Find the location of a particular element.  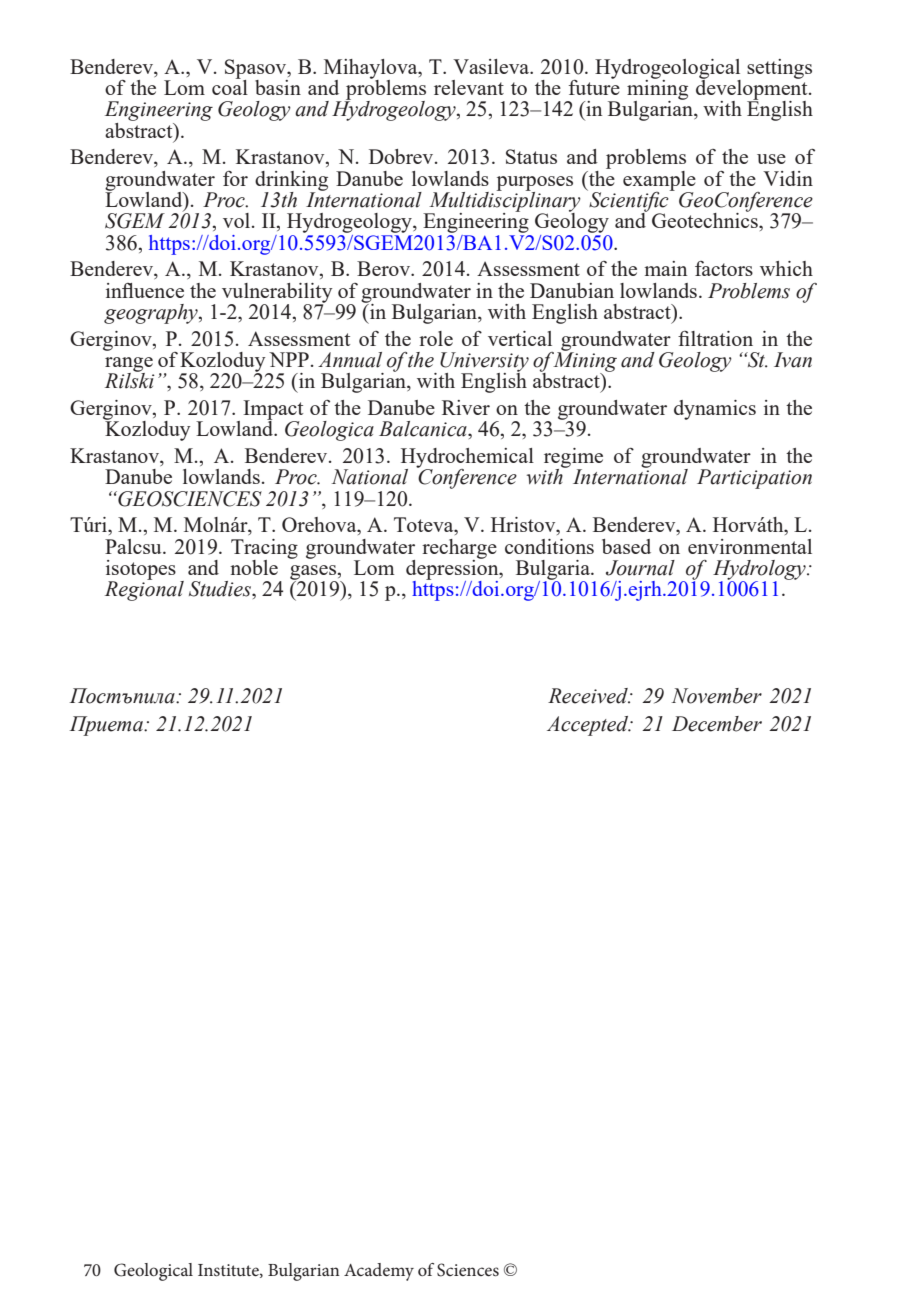

River is located at coordinates (466, 407).
